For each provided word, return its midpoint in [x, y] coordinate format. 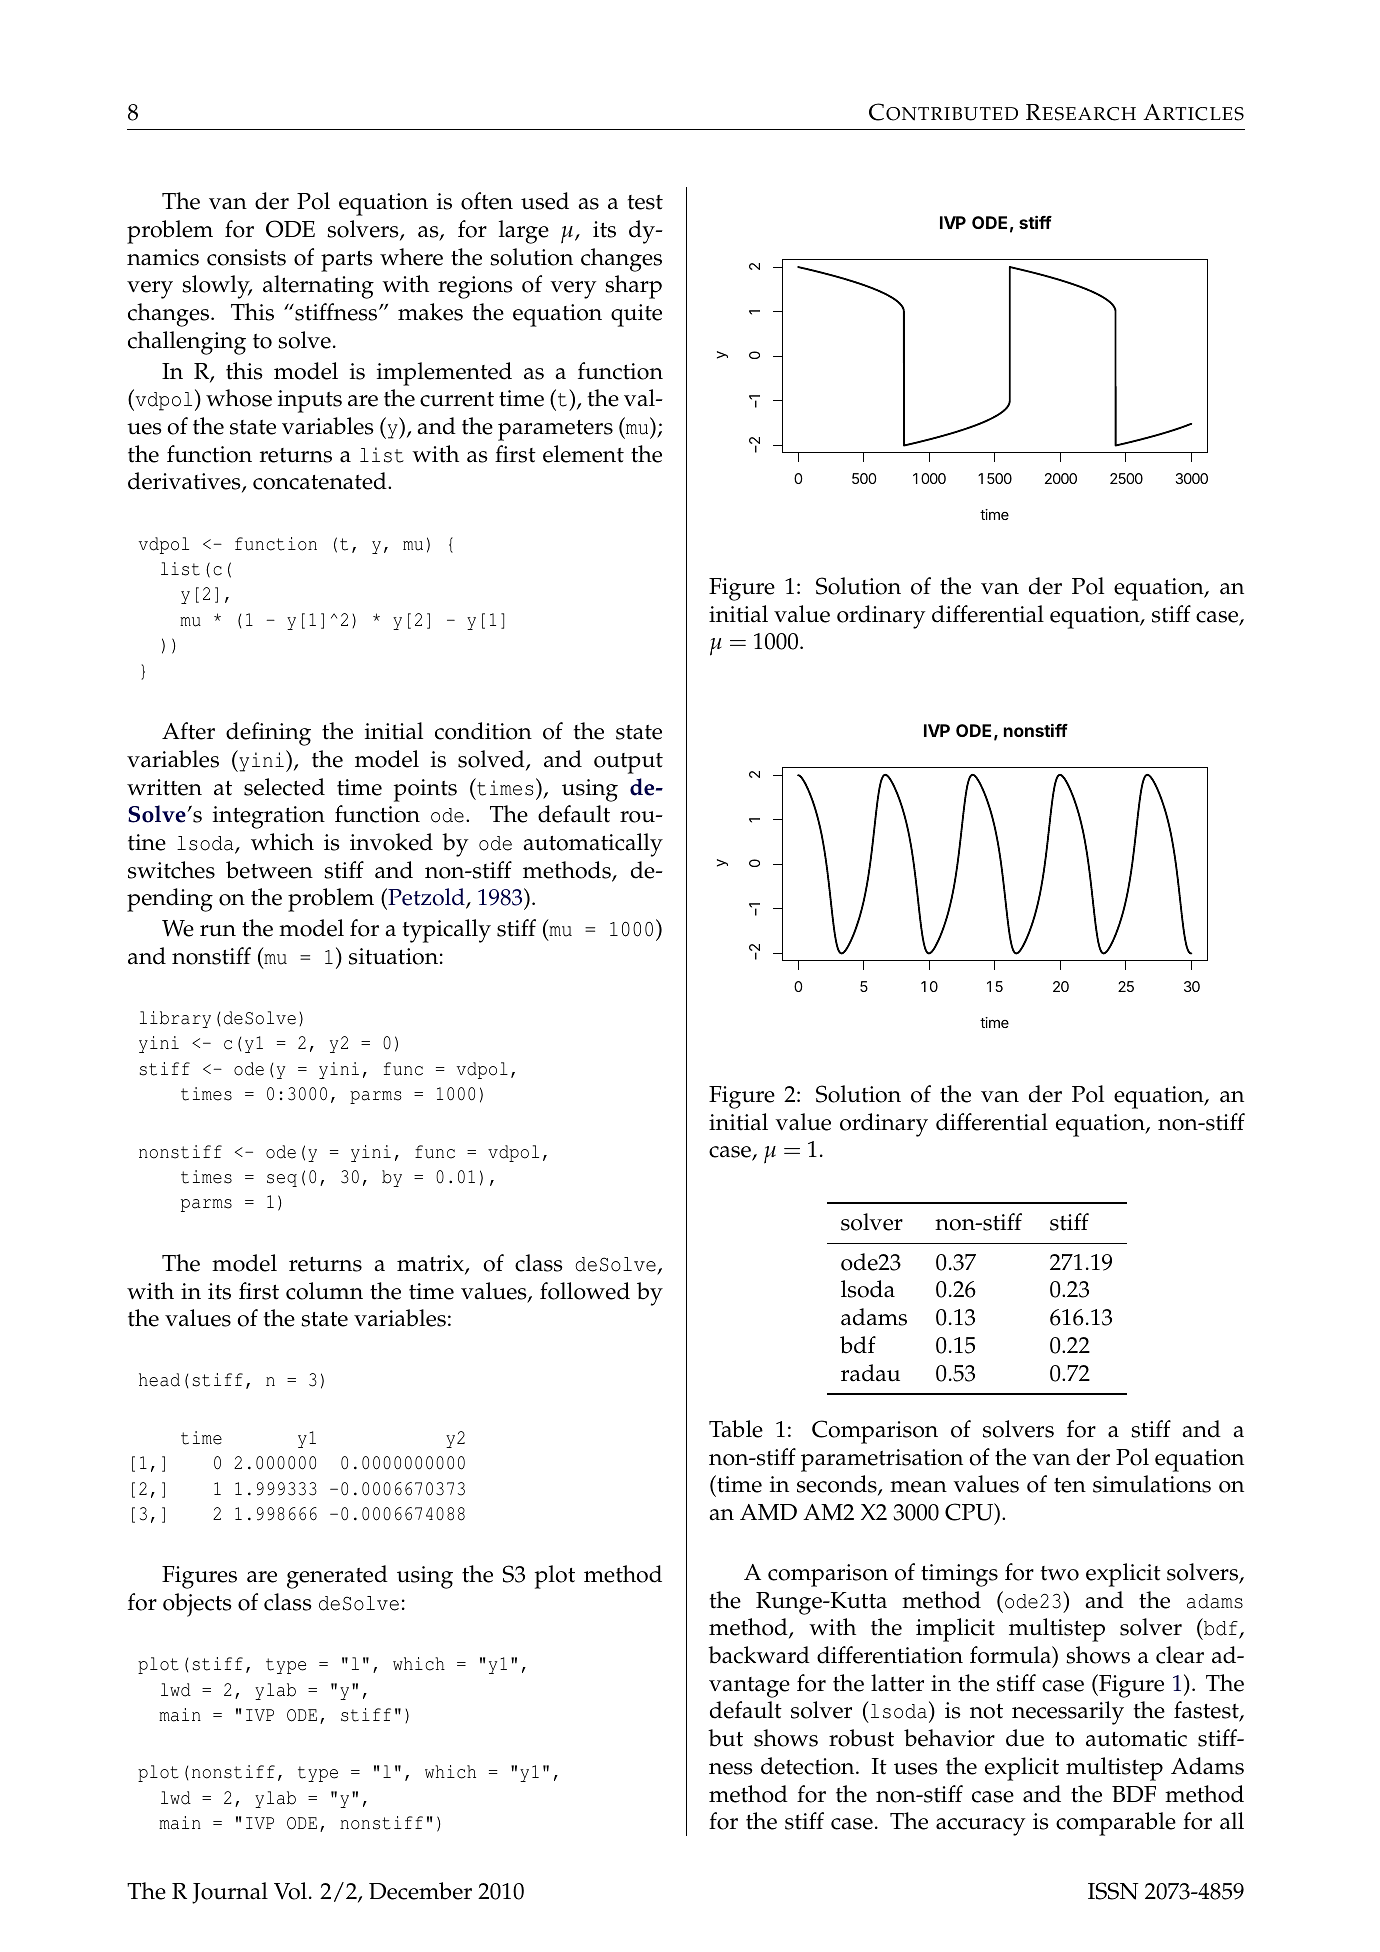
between [269, 870]
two [1060, 1573]
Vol [290, 1891]
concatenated [321, 481]
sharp [633, 287]
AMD [768, 1512]
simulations [1152, 1484]
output [628, 763]
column [324, 1291]
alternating [318, 287]
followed [585, 1291]
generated [337, 1577]
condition [483, 731]
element [583, 454]
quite [636, 315]
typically [447, 931]
